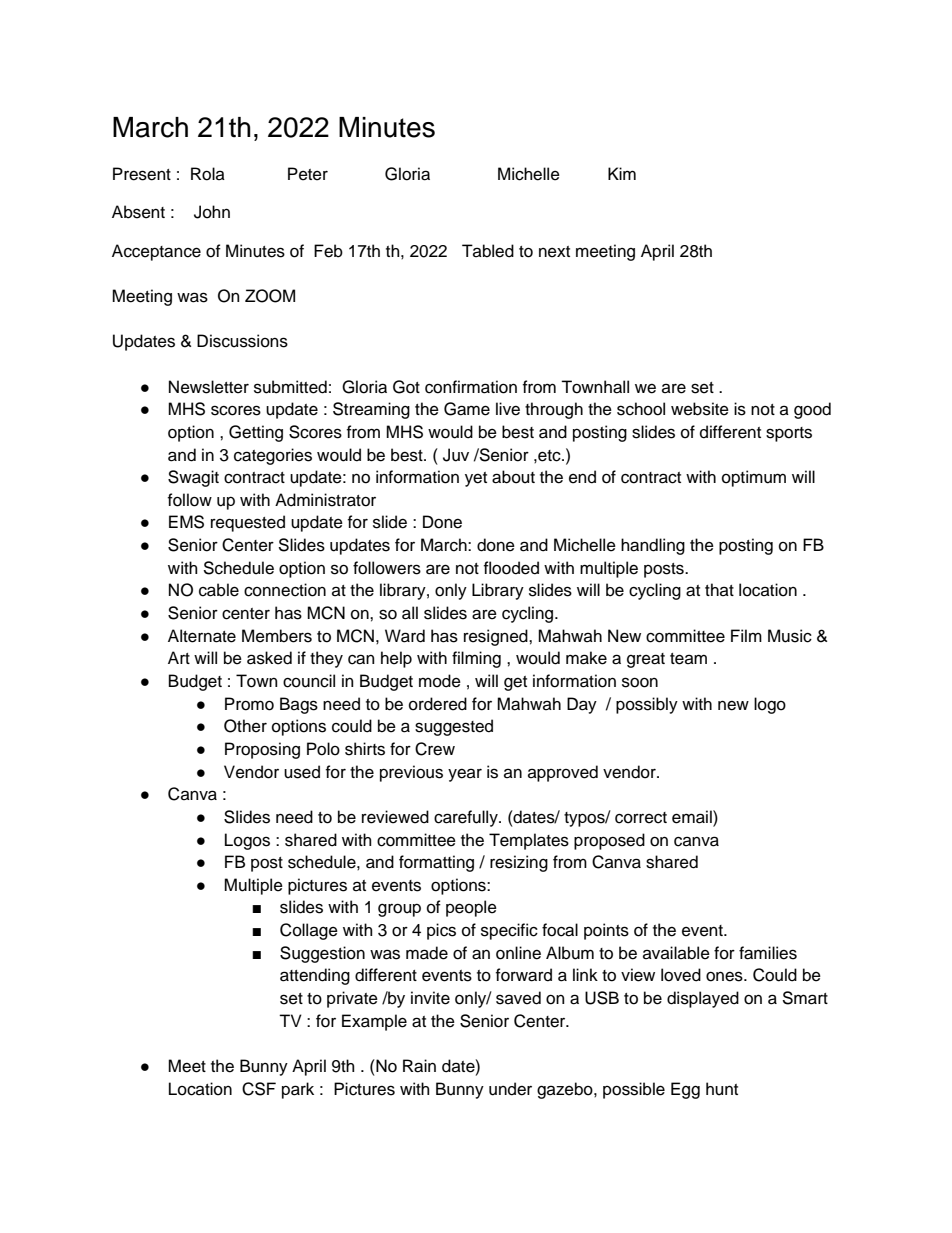 The image size is (952, 1233). What do you see at coordinates (248, 523) in the document?
I see `requested` at bounding box center [248, 523].
